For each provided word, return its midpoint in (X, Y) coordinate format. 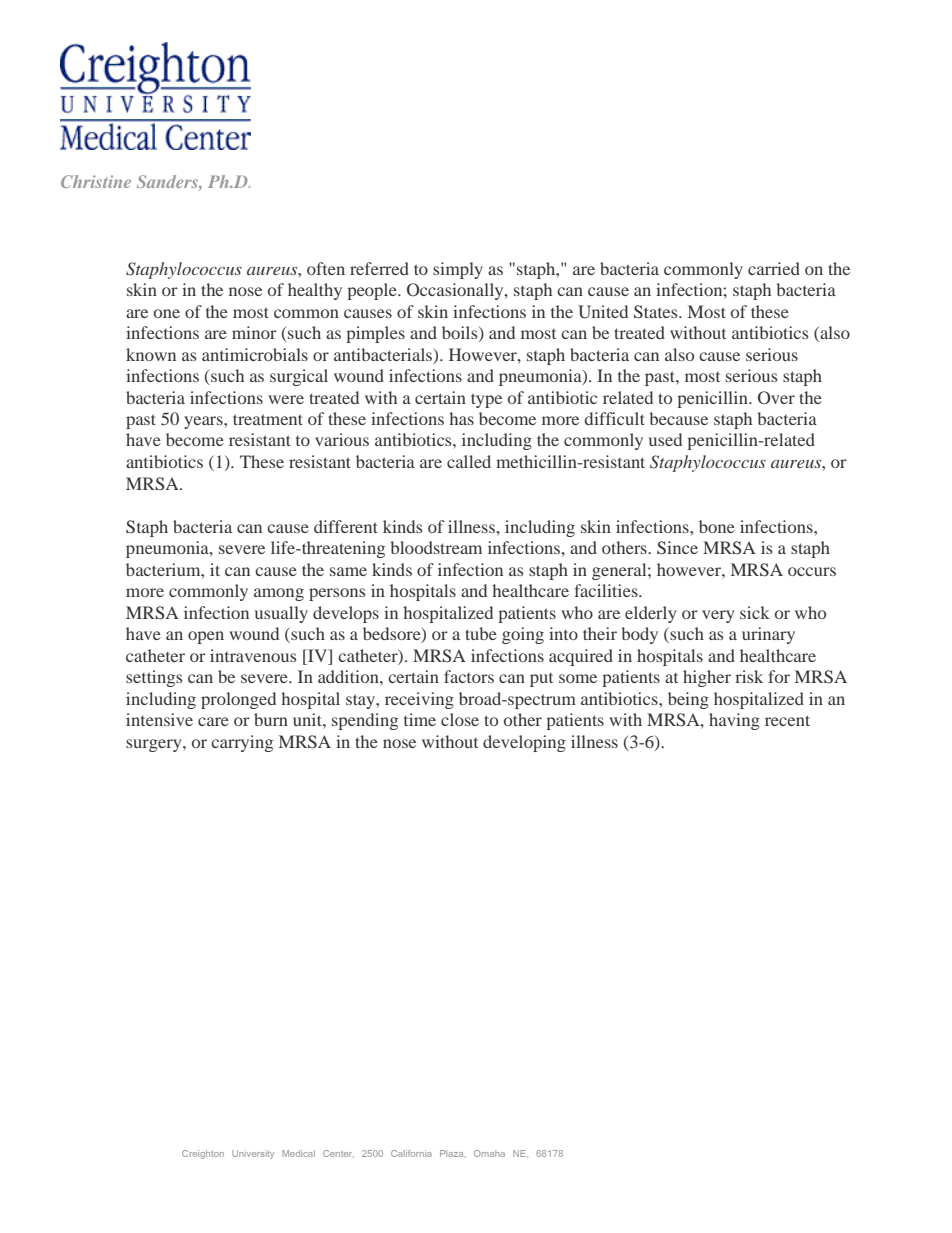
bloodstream (436, 547)
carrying (242, 743)
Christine (96, 181)
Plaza (453, 1153)
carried (774, 268)
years (204, 422)
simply (458, 270)
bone (717, 526)
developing (524, 743)
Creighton (203, 1154)
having (734, 721)
